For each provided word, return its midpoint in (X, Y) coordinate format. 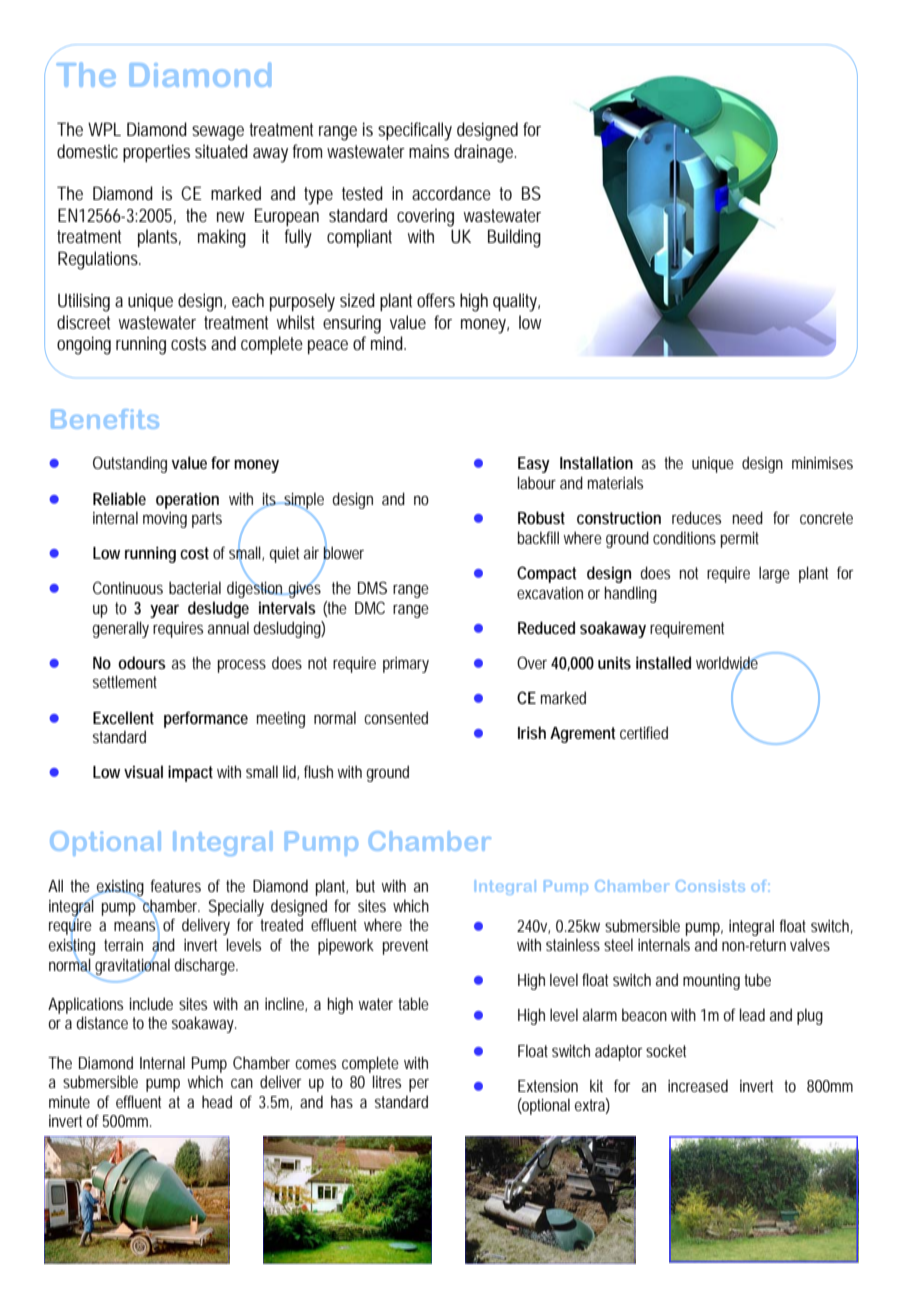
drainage (485, 153)
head (217, 1101)
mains (429, 151)
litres (387, 1081)
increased (698, 1085)
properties (156, 153)
